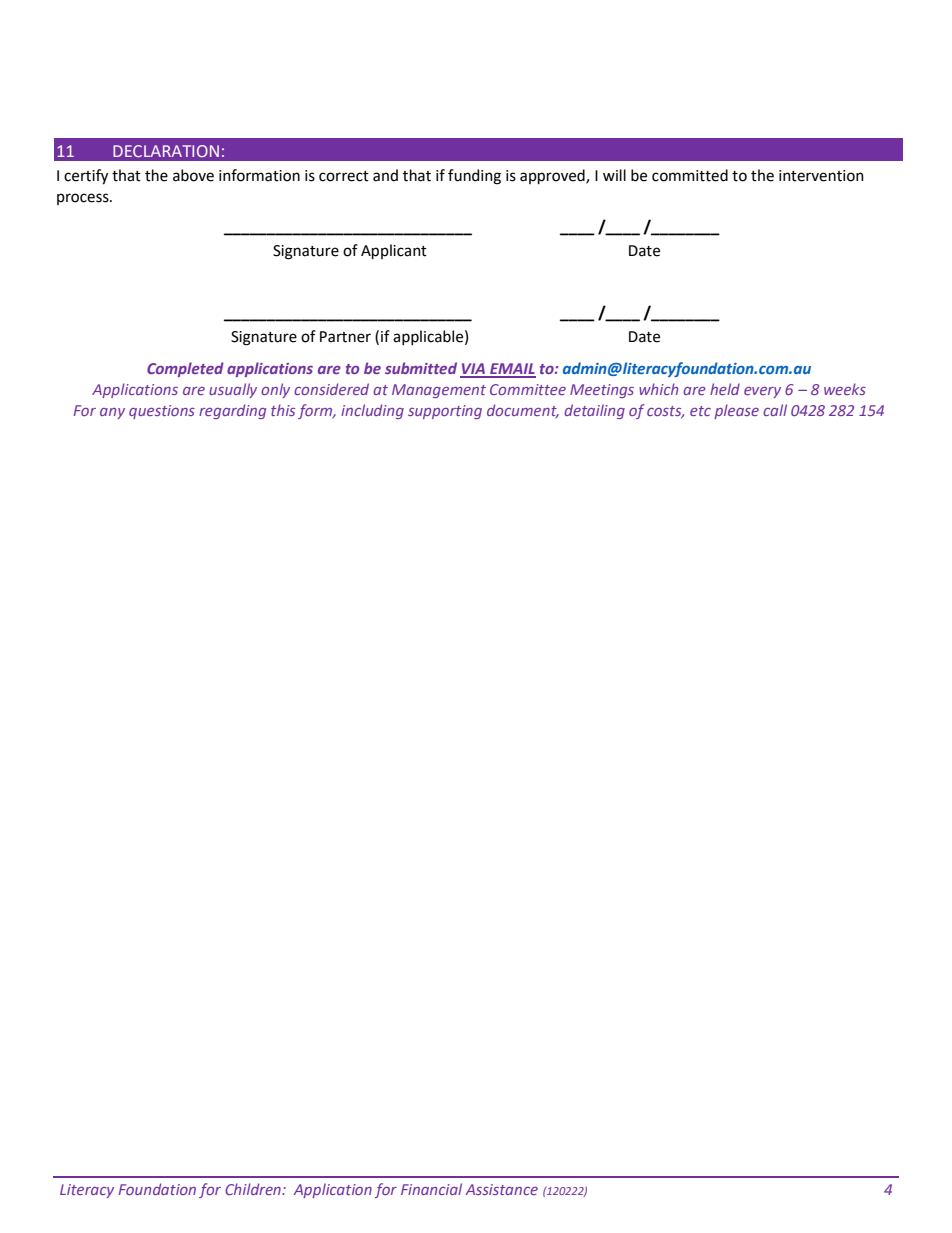 This image has height=1233, width=952. Describe the element at coordinates (474, 177) in the image. I see `funding` at that location.
